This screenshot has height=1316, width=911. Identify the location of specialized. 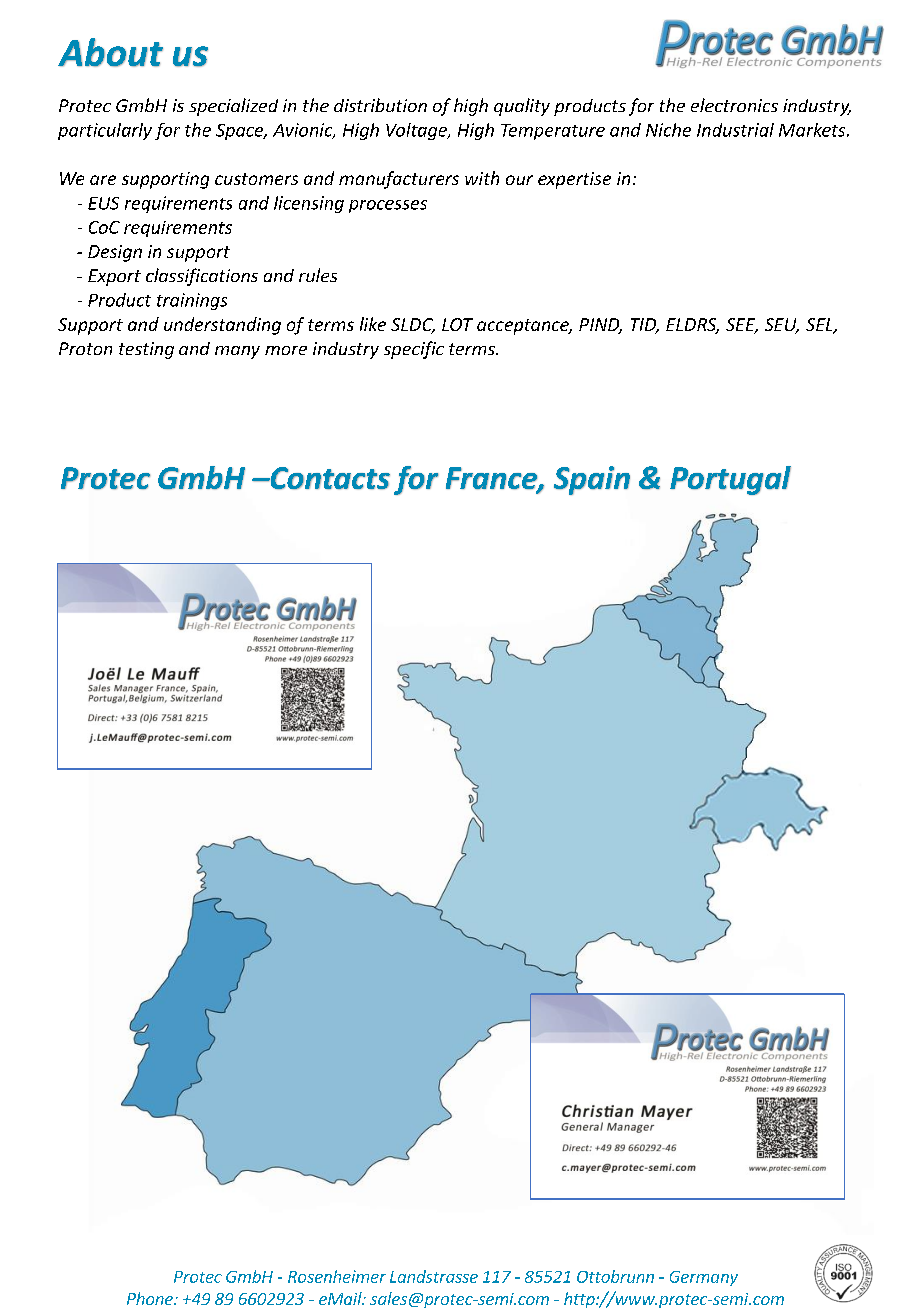
(233, 107).
